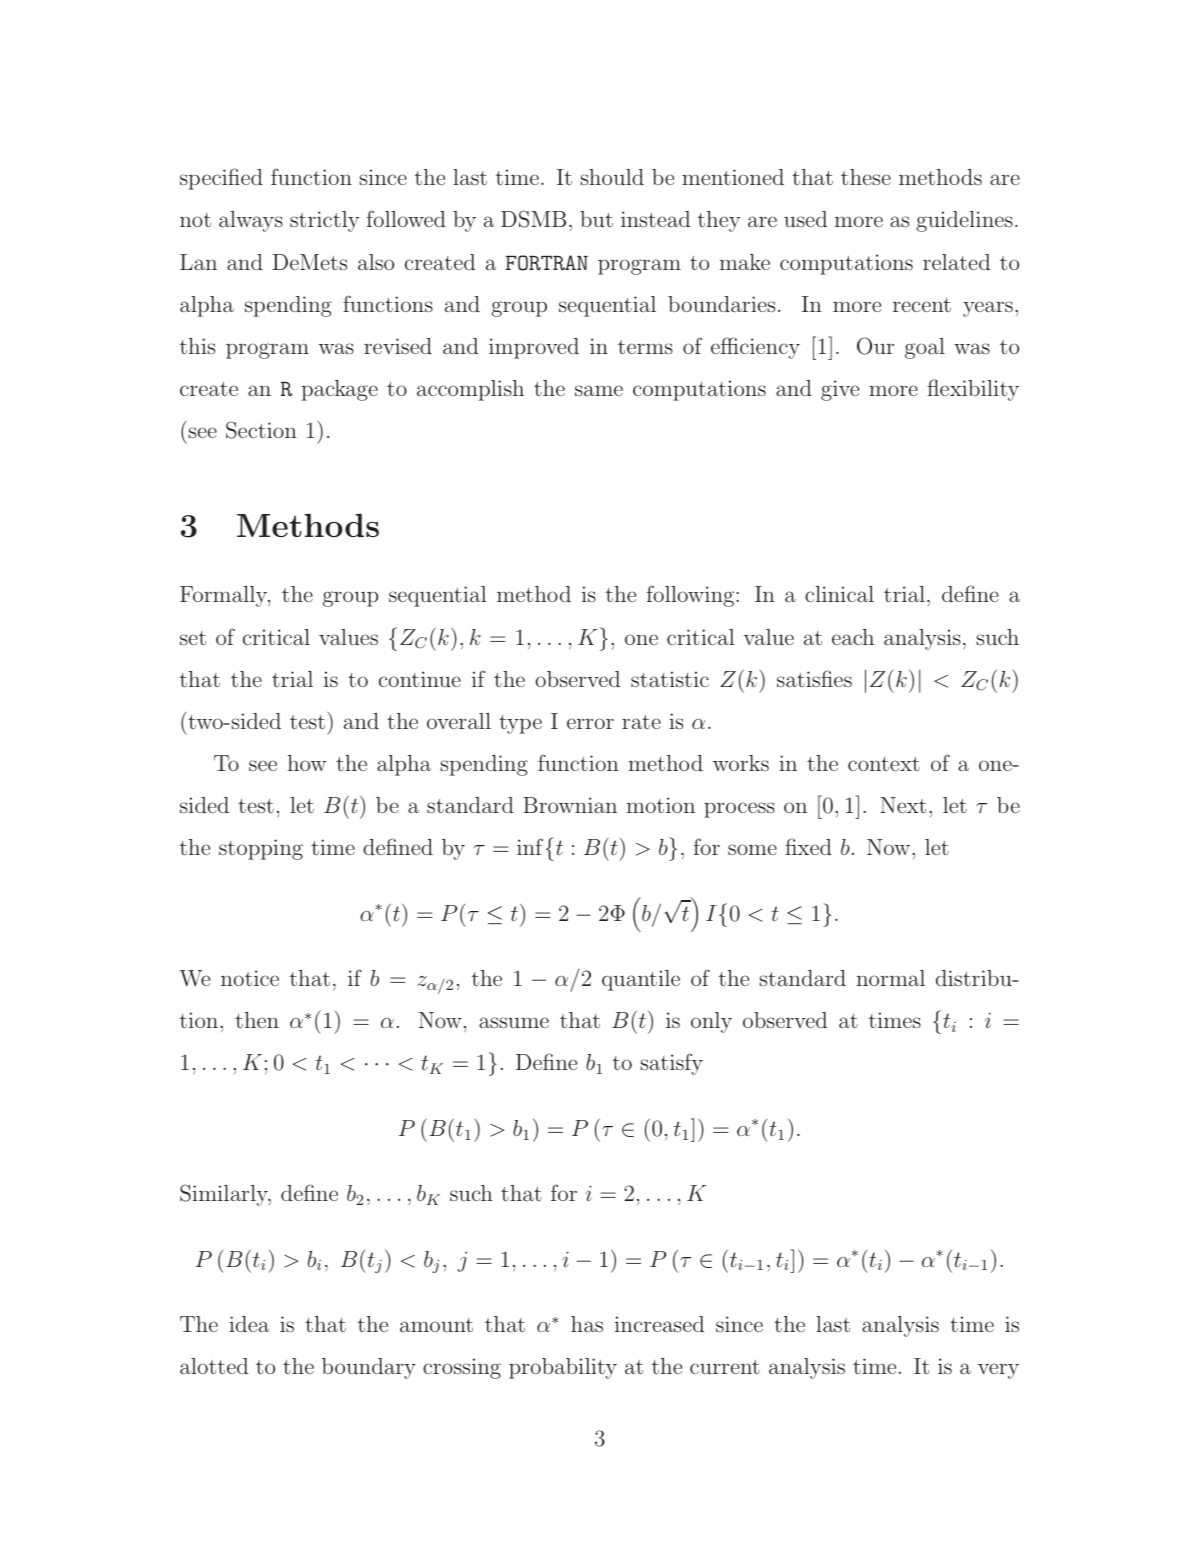 The image size is (1191, 1541). What do you see at coordinates (339, 390) in the screenshot?
I see `package` at bounding box center [339, 390].
